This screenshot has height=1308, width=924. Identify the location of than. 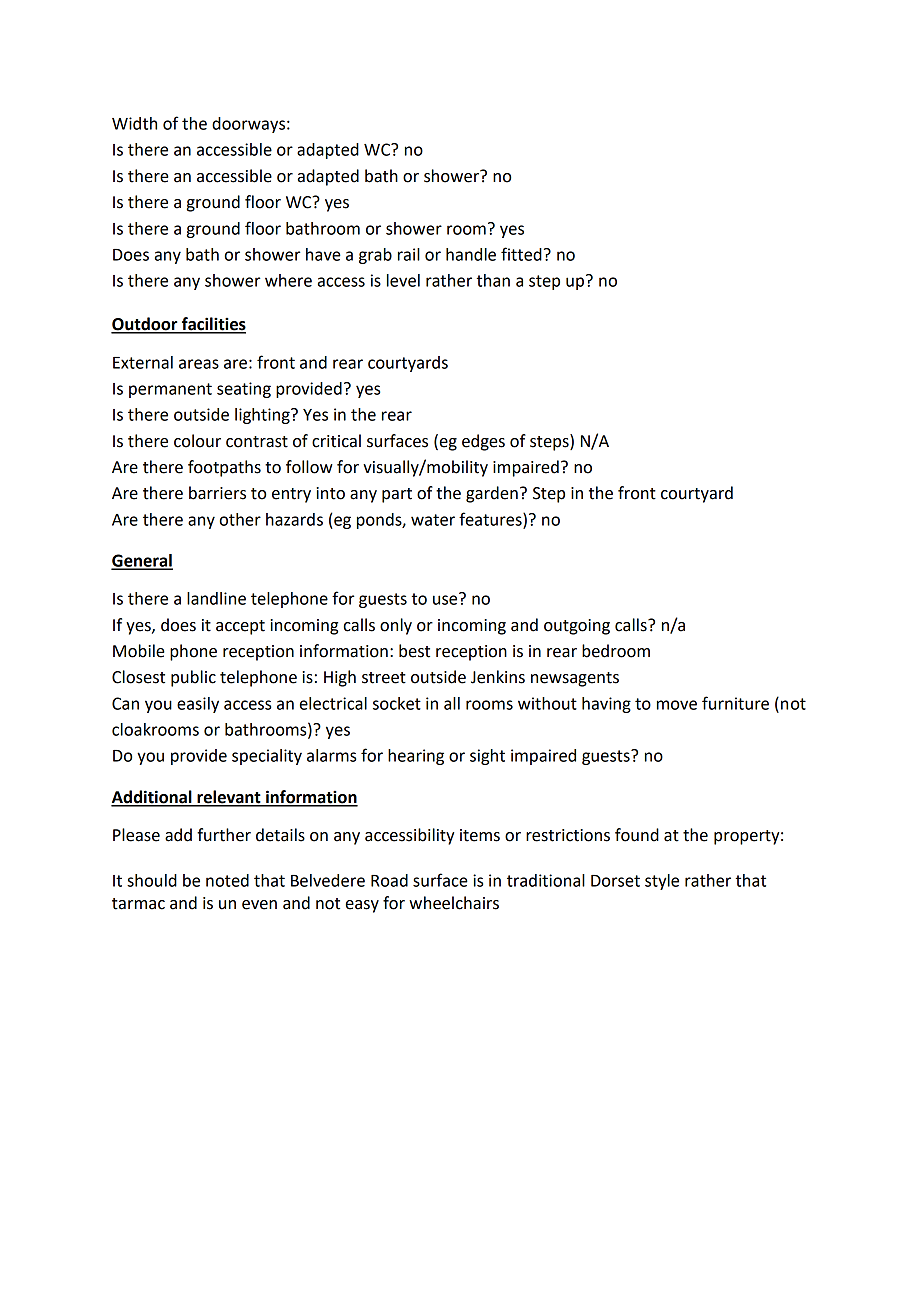
(493, 280).
